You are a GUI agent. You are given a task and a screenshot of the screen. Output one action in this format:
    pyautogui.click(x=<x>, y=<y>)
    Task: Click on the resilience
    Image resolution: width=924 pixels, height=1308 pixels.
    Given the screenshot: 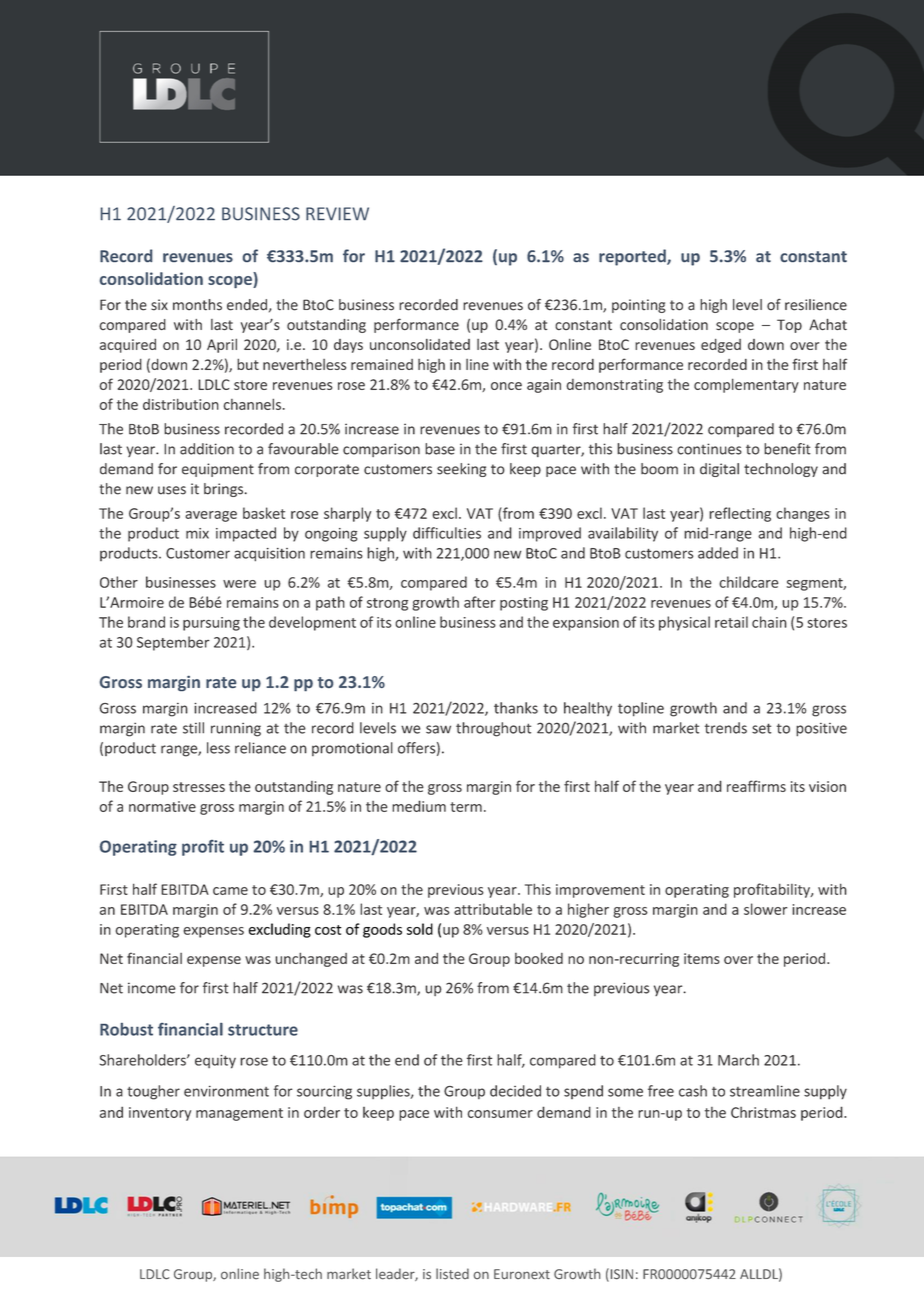 What is the action you would take?
    pyautogui.click(x=816, y=305)
